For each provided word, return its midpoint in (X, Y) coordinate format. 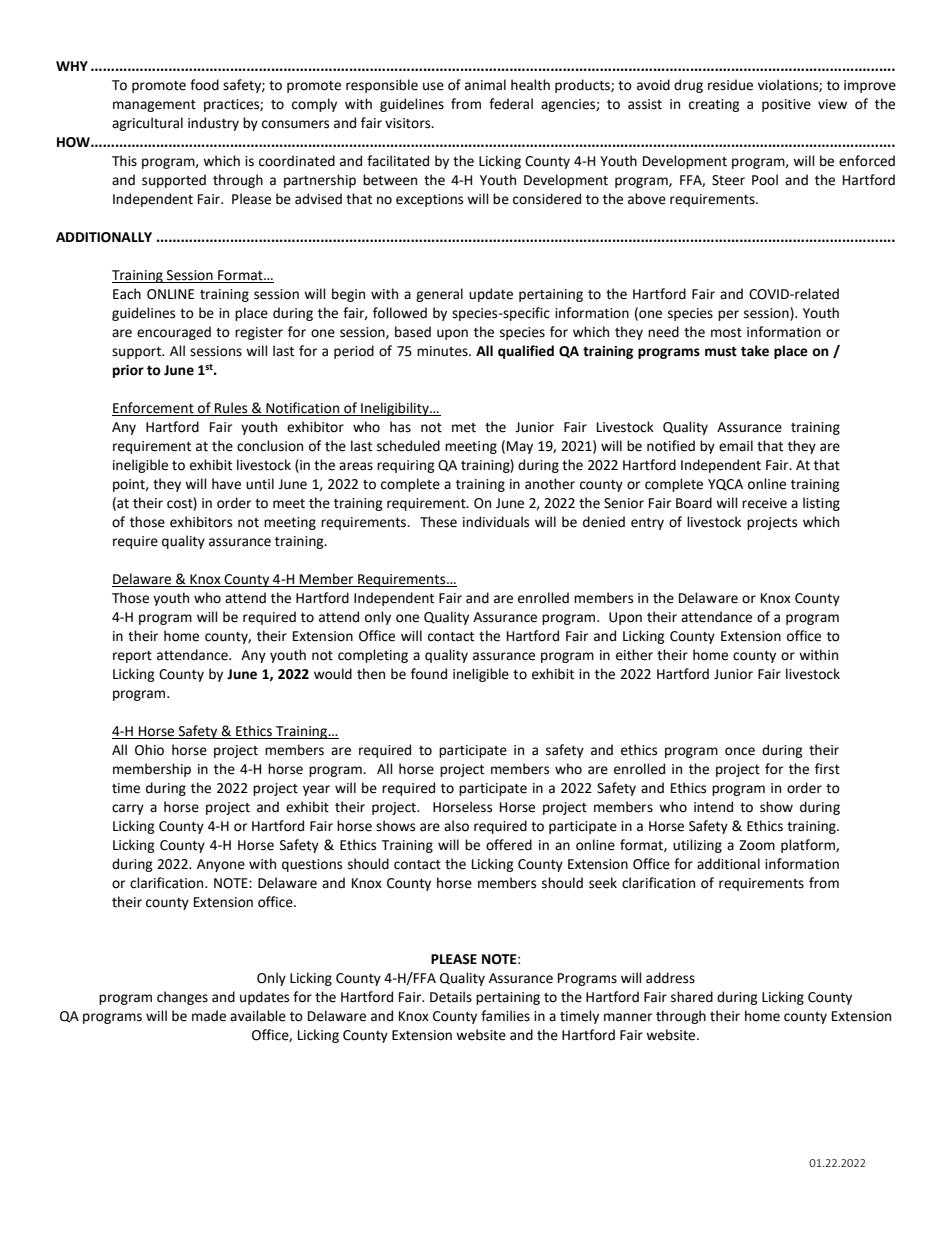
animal (485, 85)
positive (786, 105)
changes (182, 998)
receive (764, 503)
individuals (496, 522)
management (154, 106)
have (226, 484)
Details (451, 997)
